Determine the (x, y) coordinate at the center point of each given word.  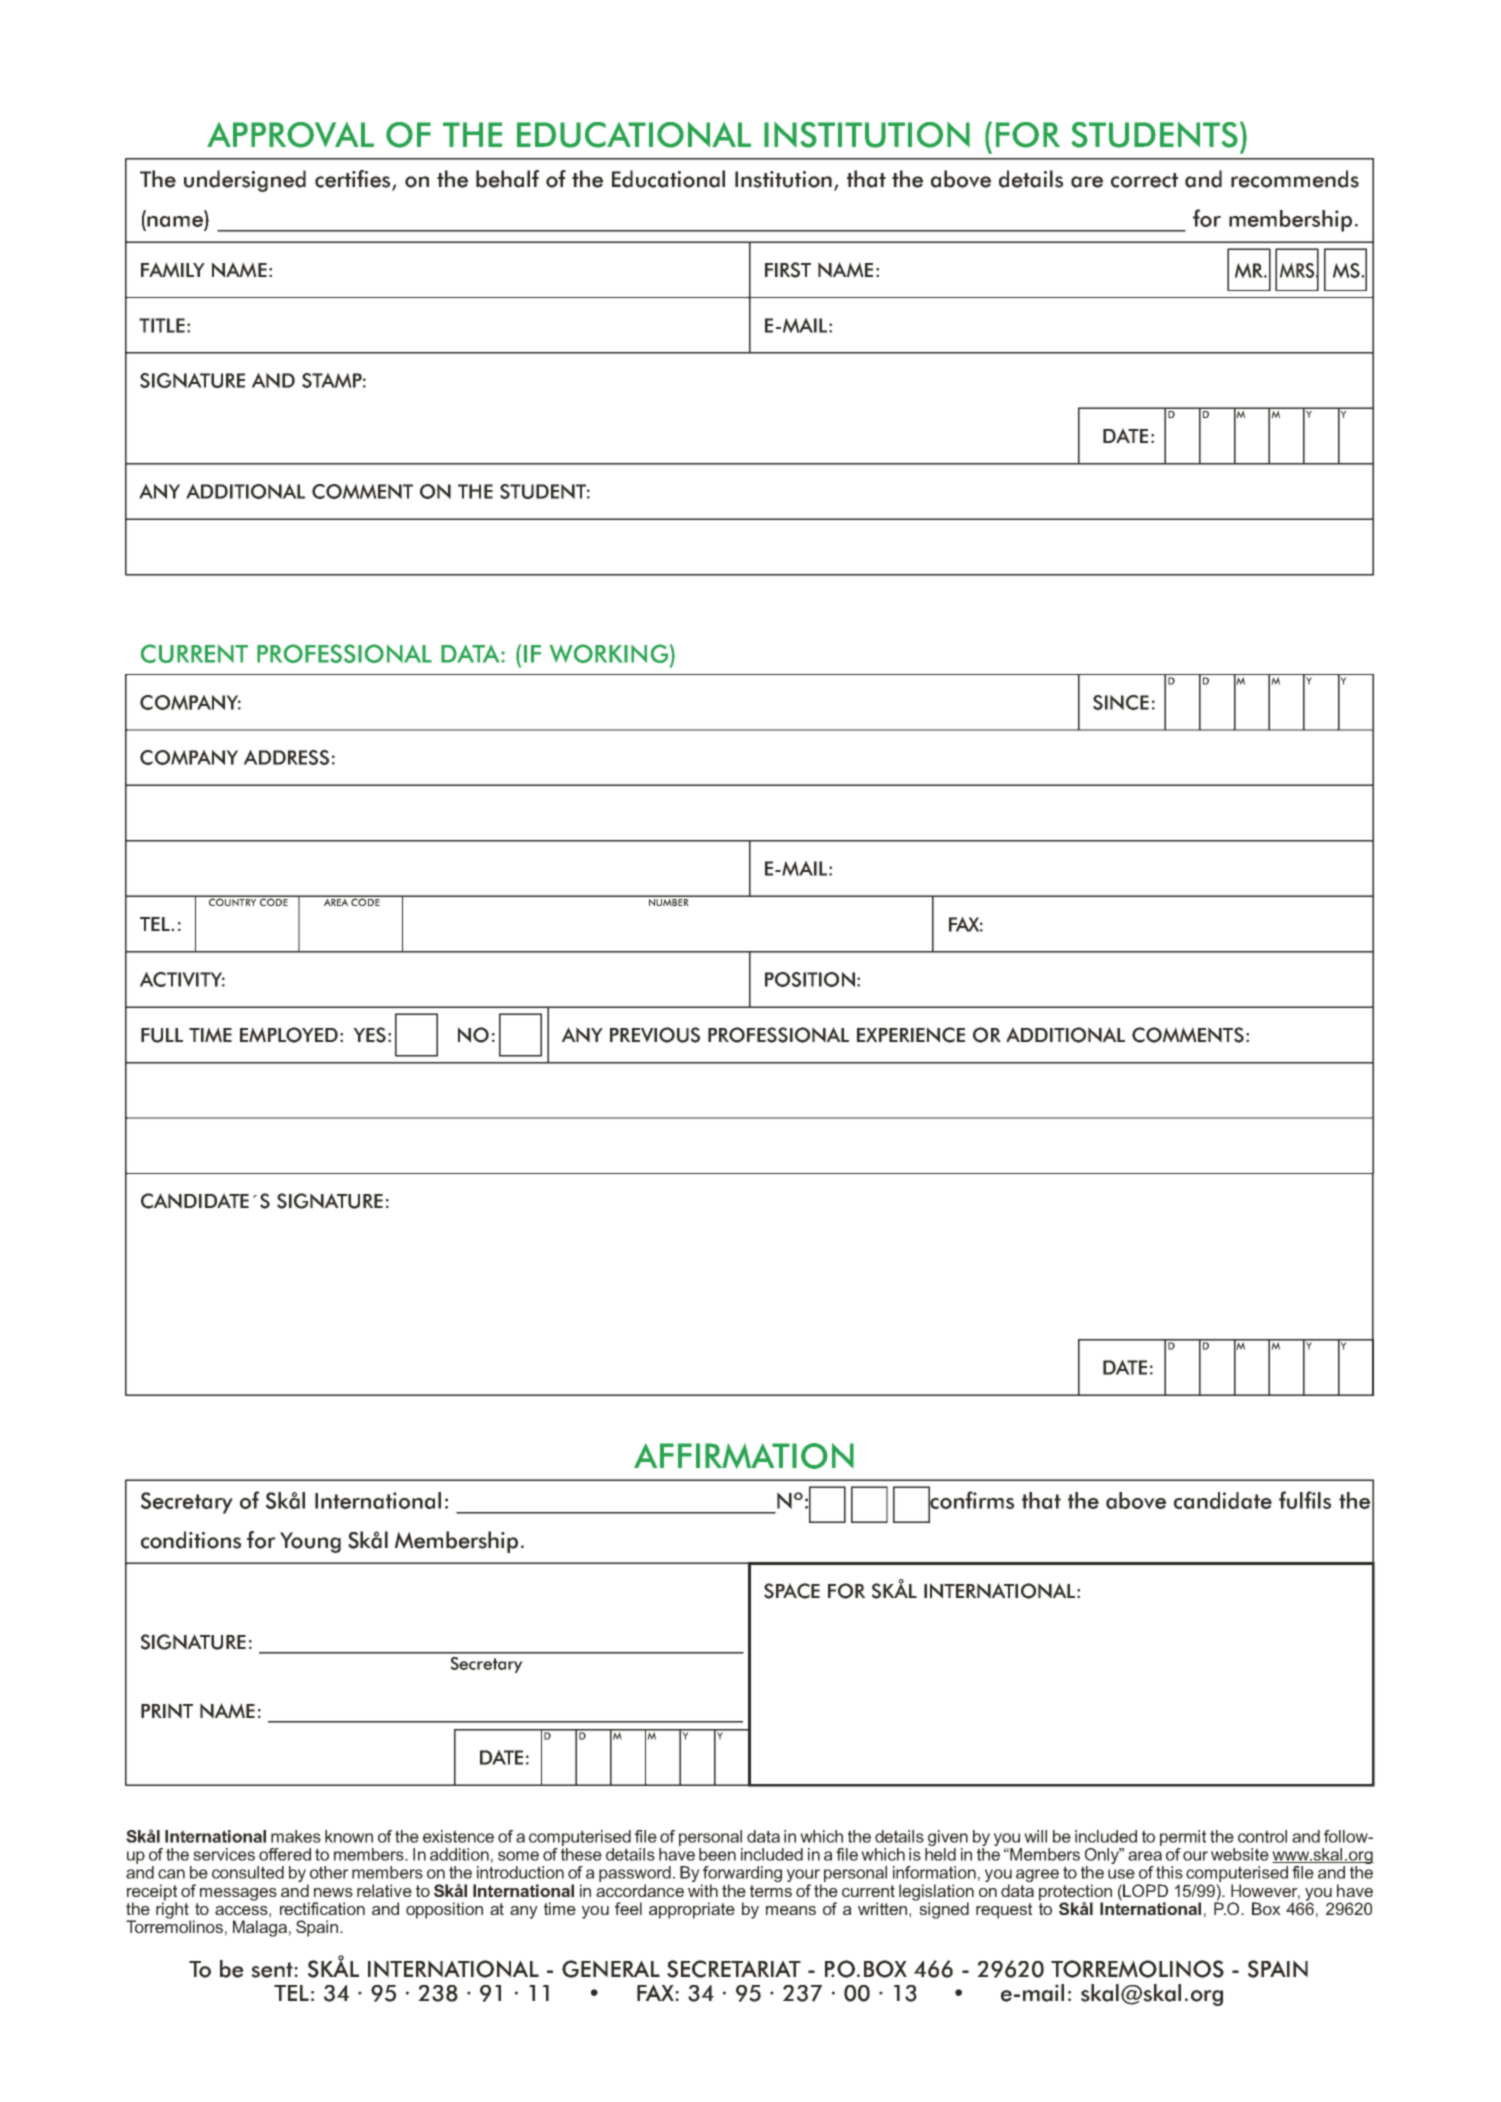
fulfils (1305, 1500)
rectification (322, 1908)
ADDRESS (286, 757)
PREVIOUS (655, 1035)
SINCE (1121, 702)
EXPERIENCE (911, 1035)
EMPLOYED (289, 1035)
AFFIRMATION (744, 1456)
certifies (354, 180)
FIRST (788, 270)
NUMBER (668, 901)
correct (1144, 180)
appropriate (692, 1910)
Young (310, 1542)
